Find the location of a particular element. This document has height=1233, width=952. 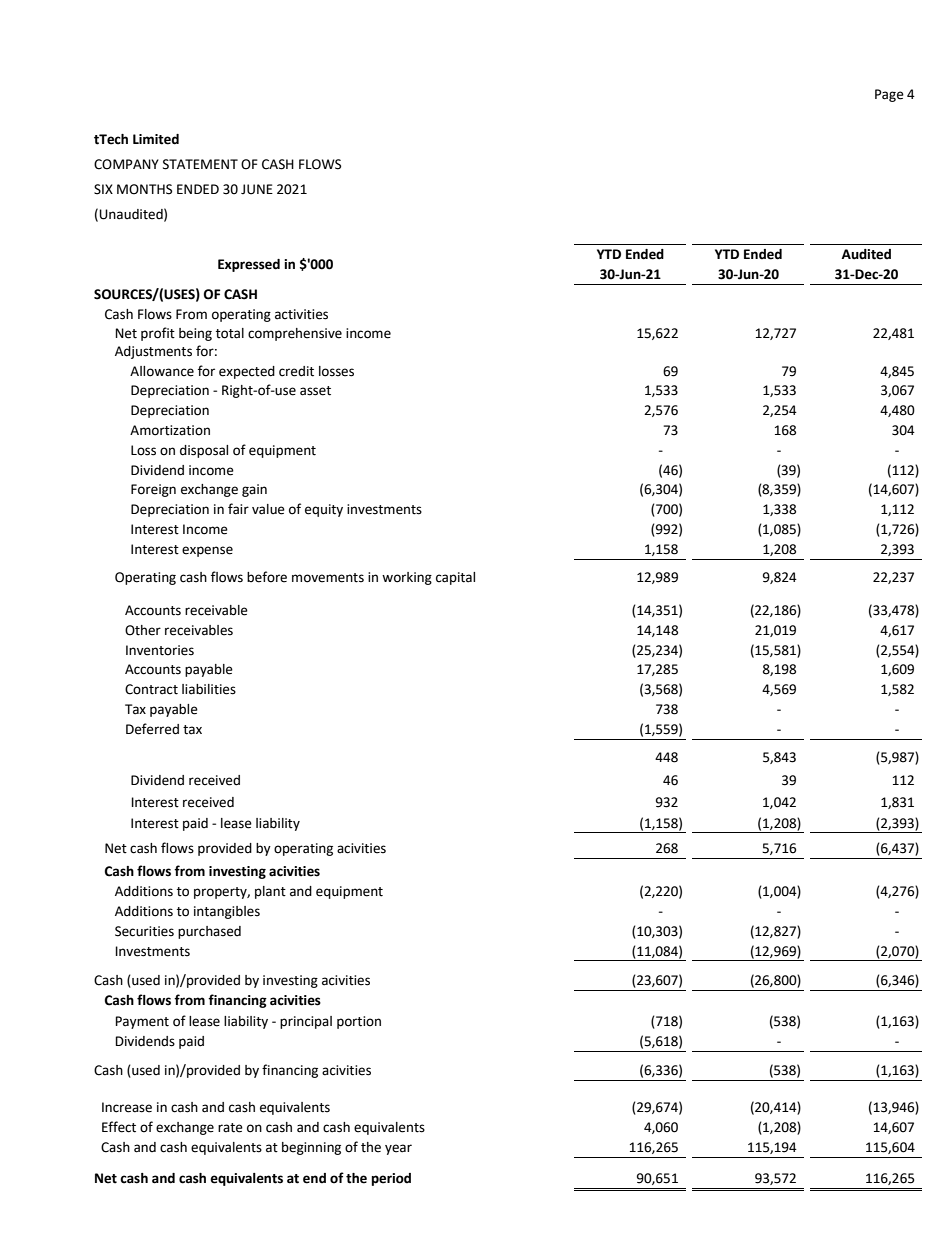

being is located at coordinates (195, 334).
